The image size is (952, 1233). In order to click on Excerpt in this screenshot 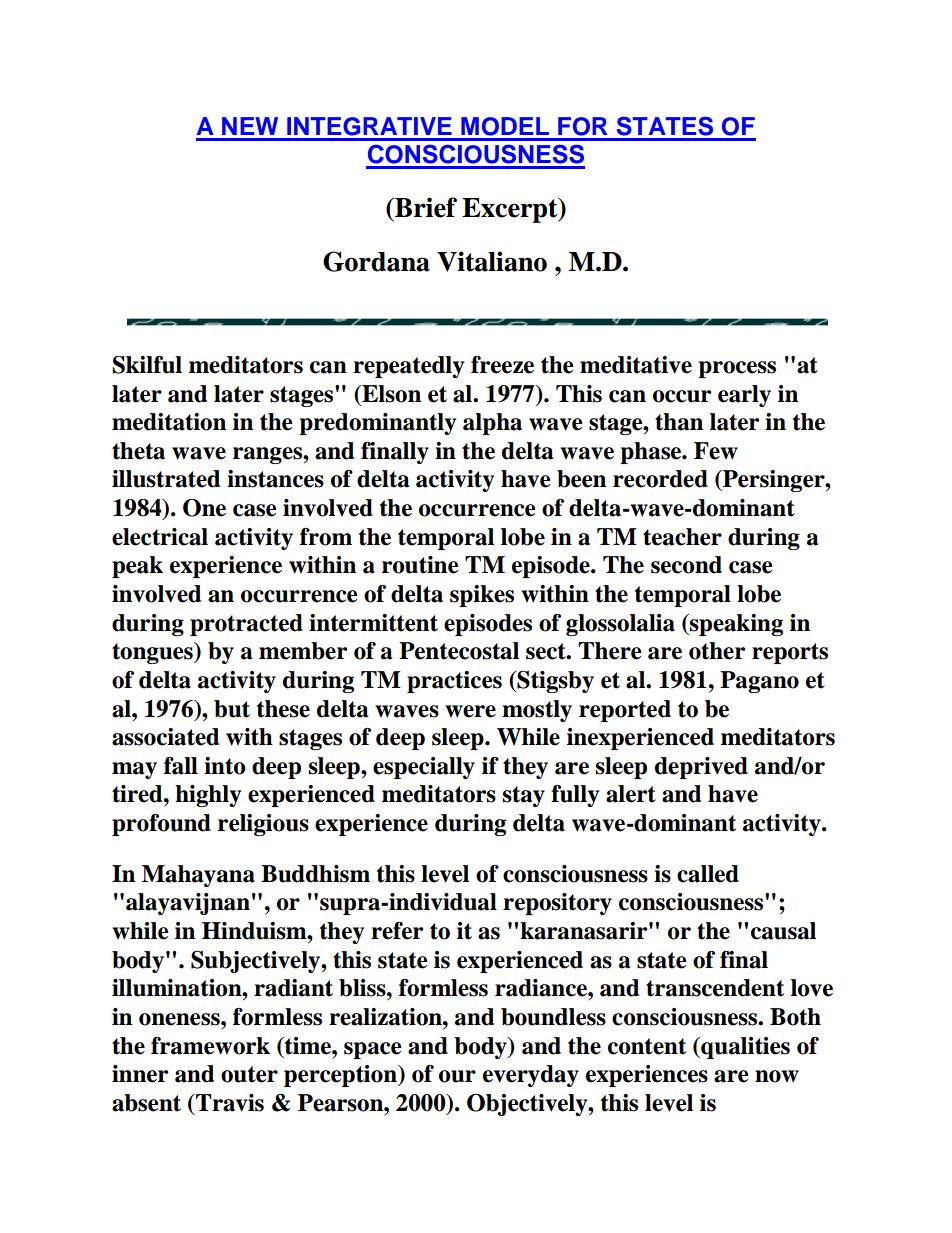, I will do `click(511, 210)`.
